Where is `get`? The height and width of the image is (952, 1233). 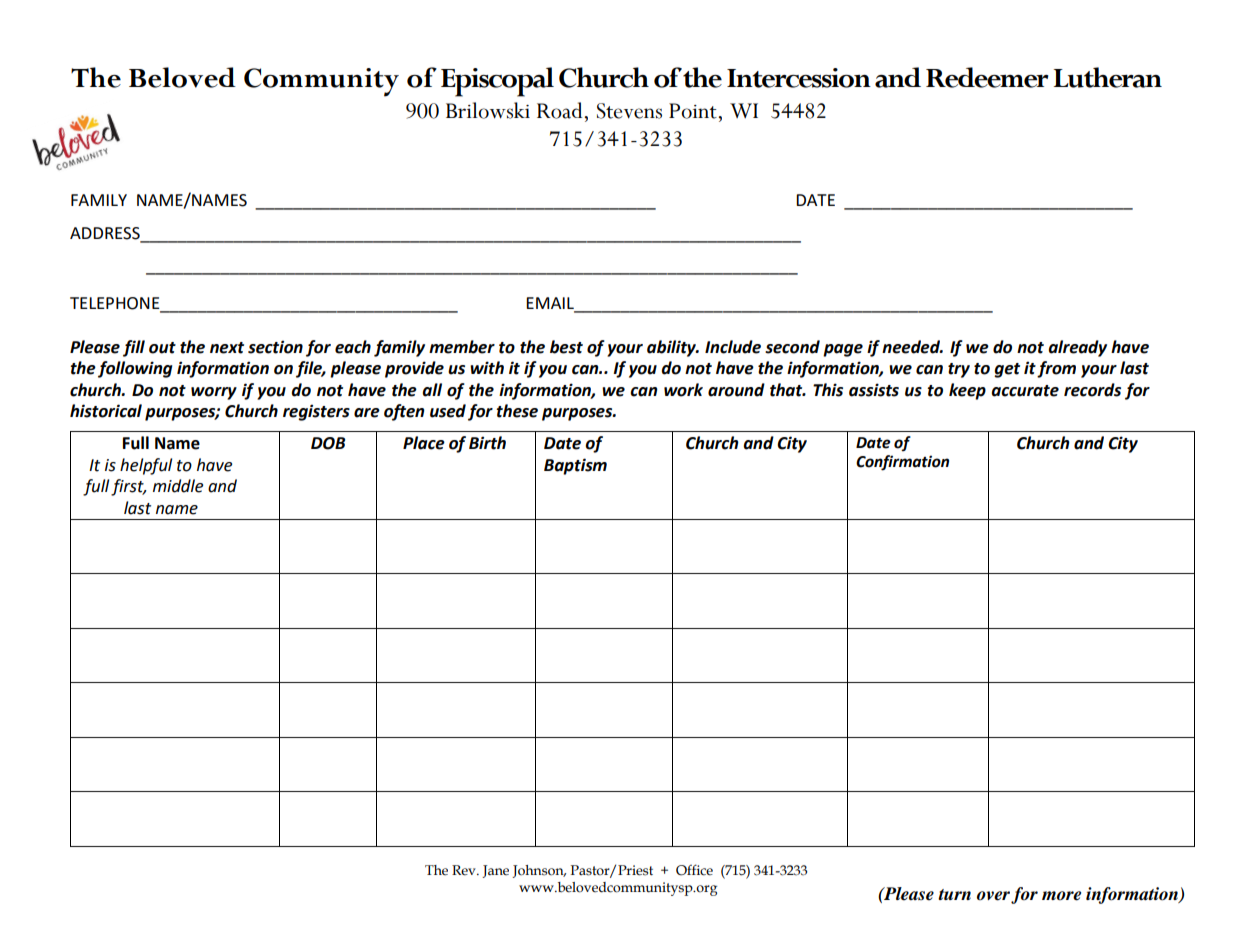 get is located at coordinates (1007, 370).
